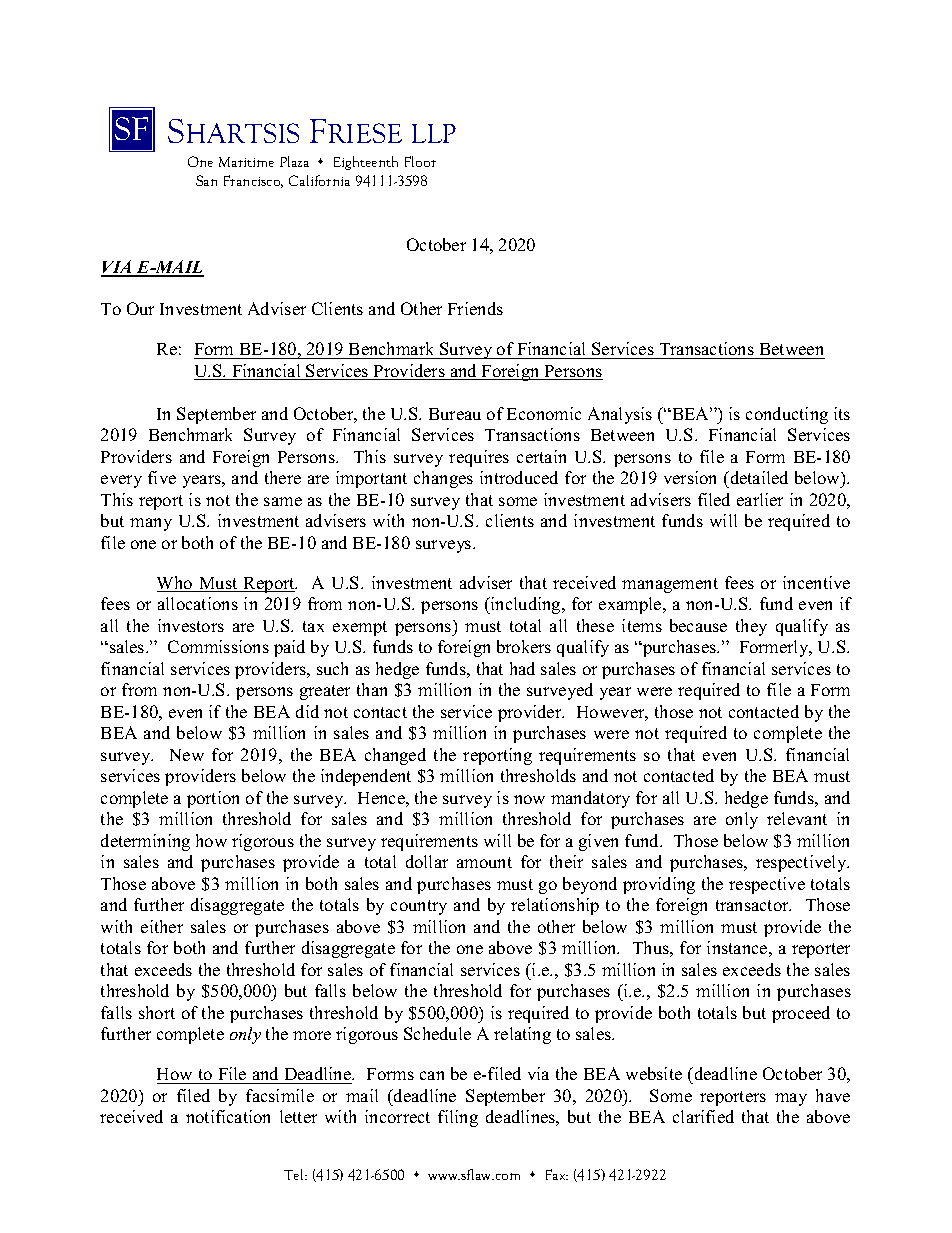  Describe the element at coordinates (420, 161) in the page. I see `Floor` at that location.
